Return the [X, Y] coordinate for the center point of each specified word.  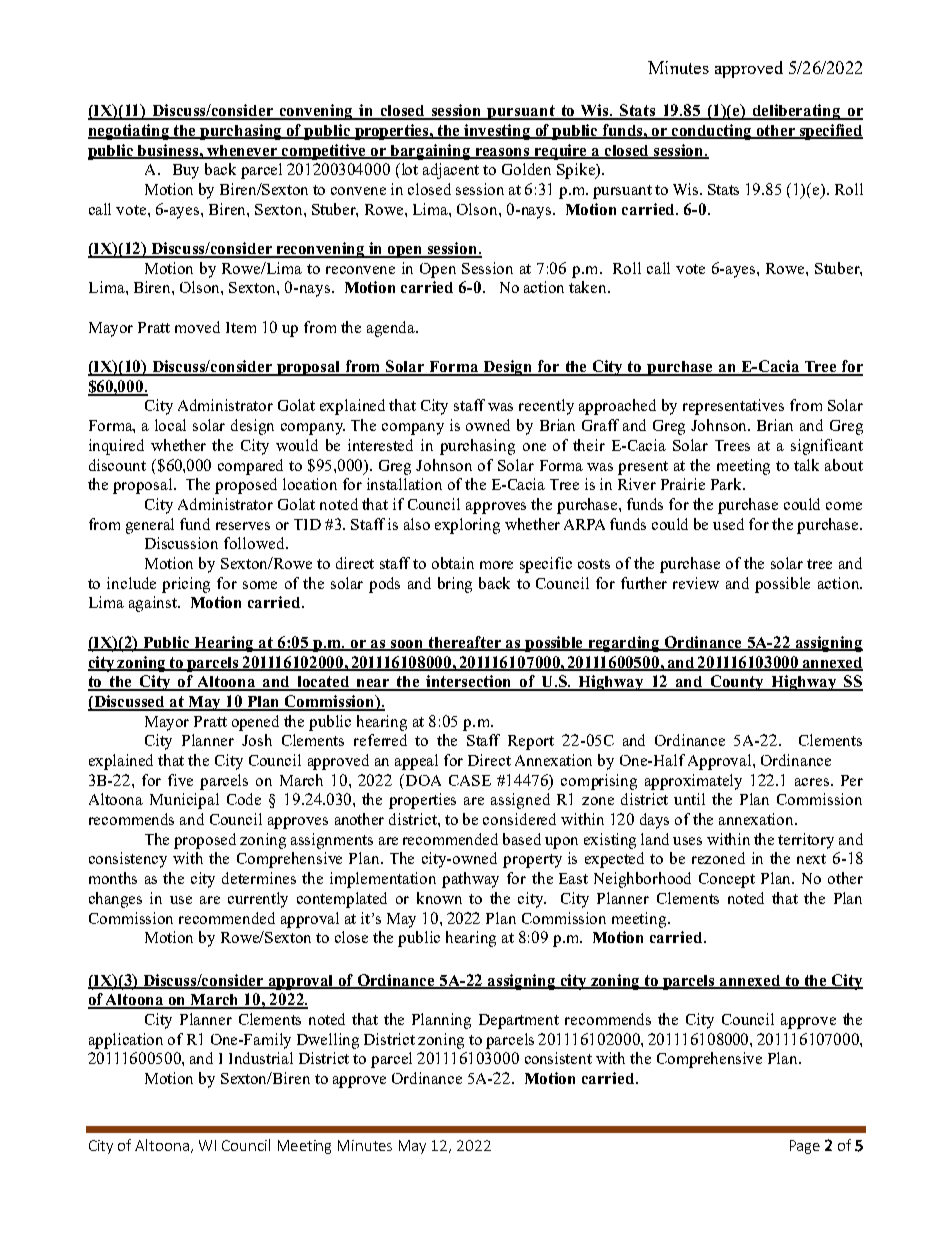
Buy [186, 171]
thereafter [465, 643]
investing [498, 132]
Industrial [261, 1058]
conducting [712, 132]
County [738, 683]
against [154, 604]
